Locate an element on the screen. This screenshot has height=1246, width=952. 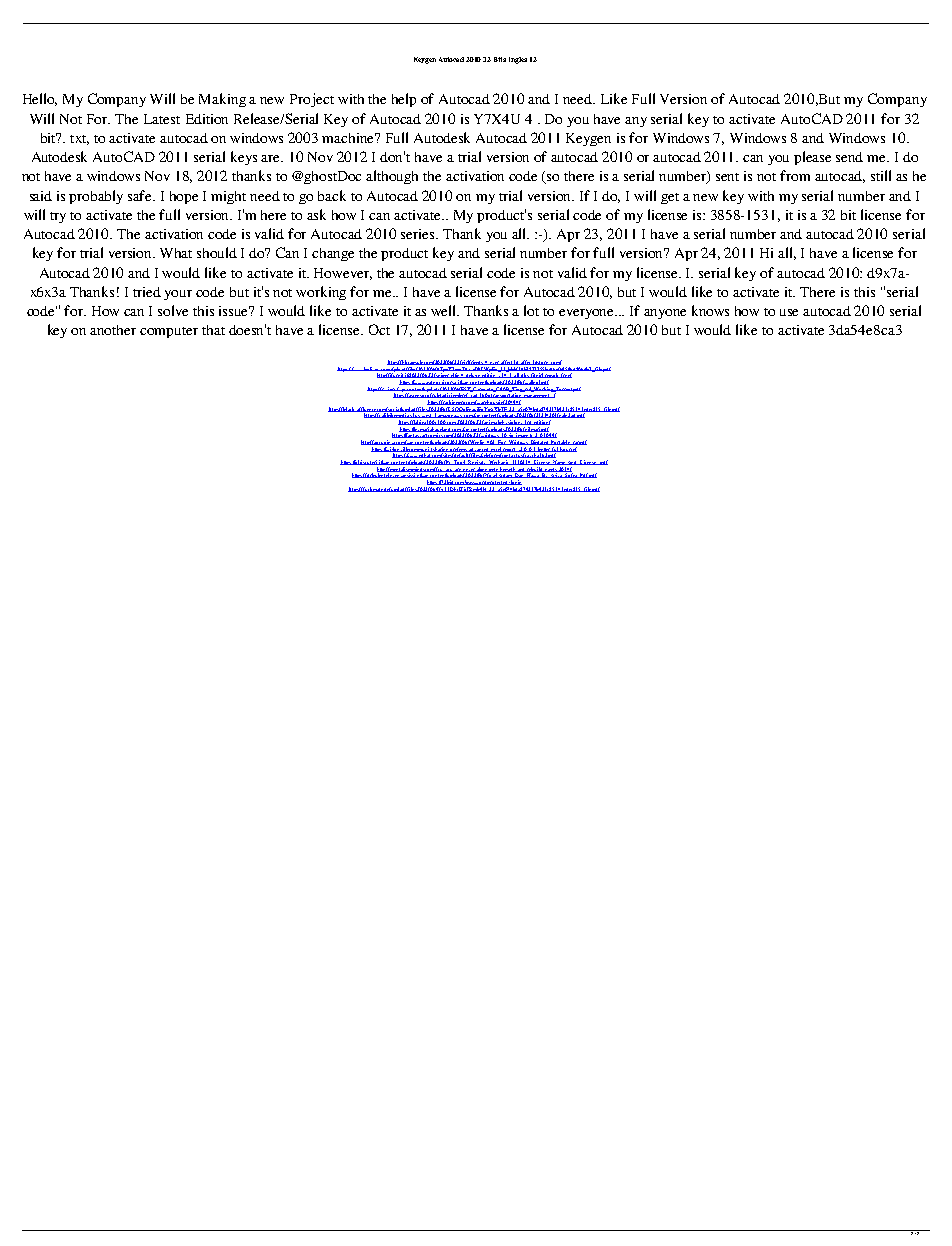
help is located at coordinates (404, 100).
